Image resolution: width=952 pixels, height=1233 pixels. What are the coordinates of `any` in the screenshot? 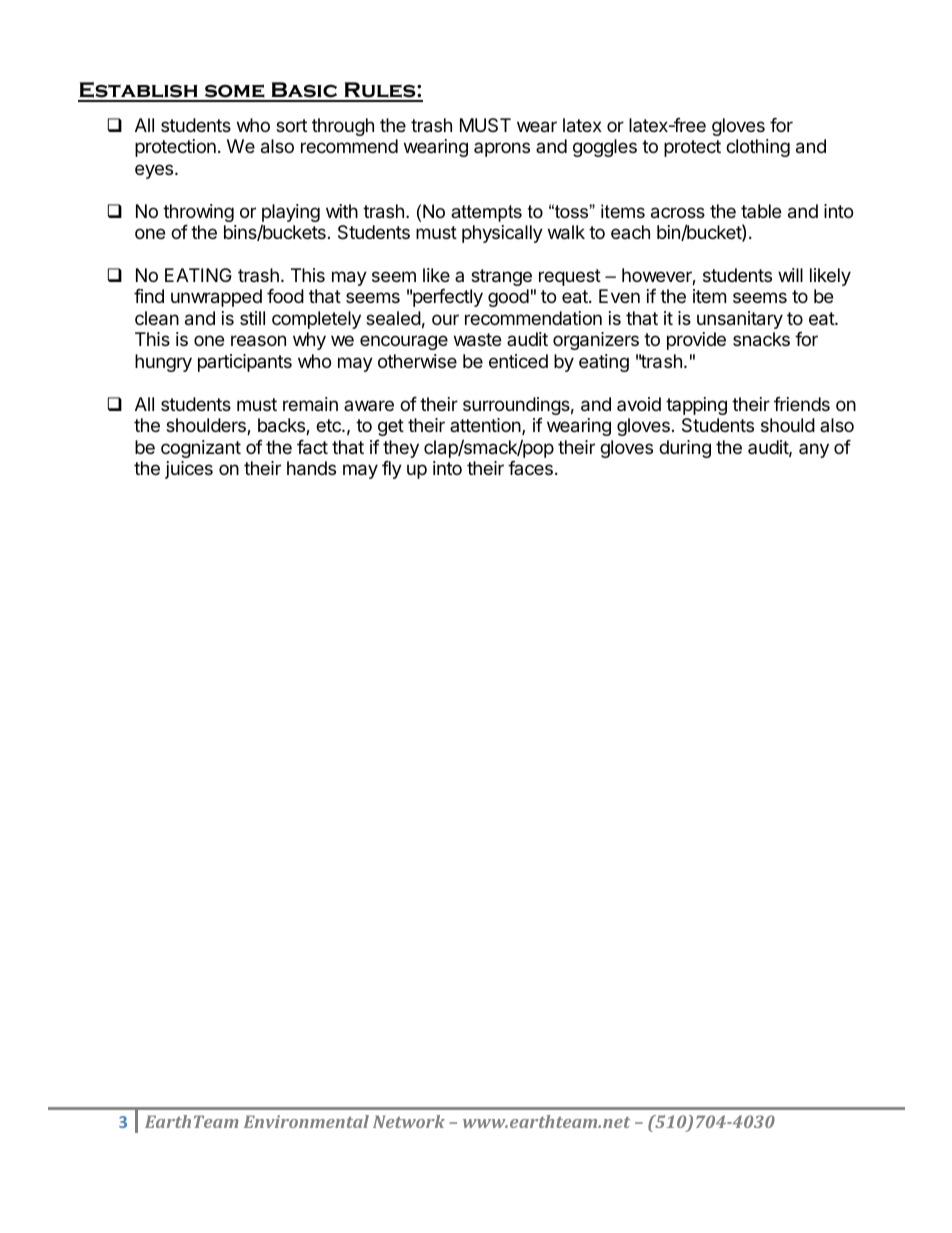 It's located at (814, 450).
